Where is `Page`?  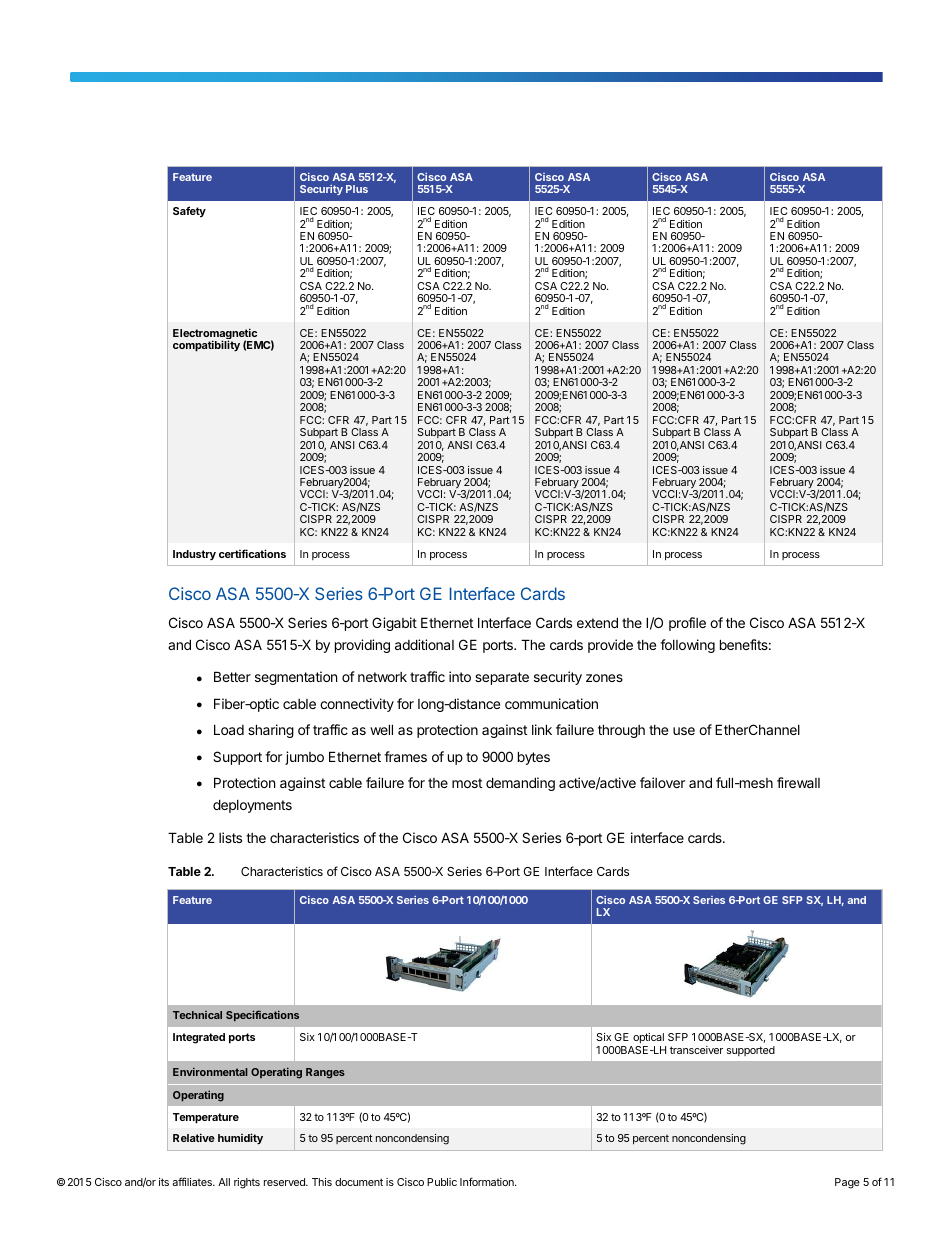 Page is located at coordinates (847, 1183).
